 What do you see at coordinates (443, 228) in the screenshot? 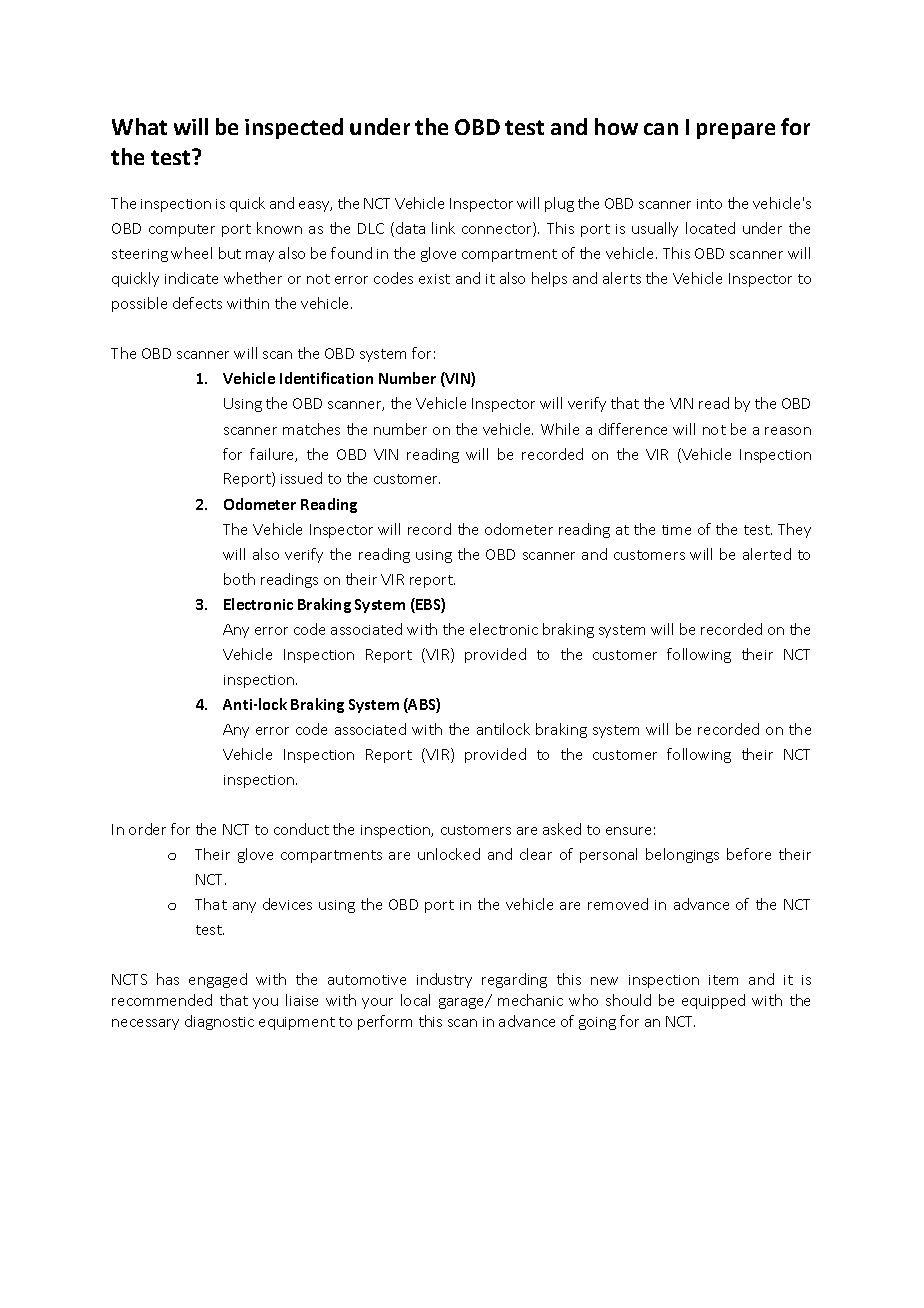
I see `link` at bounding box center [443, 228].
